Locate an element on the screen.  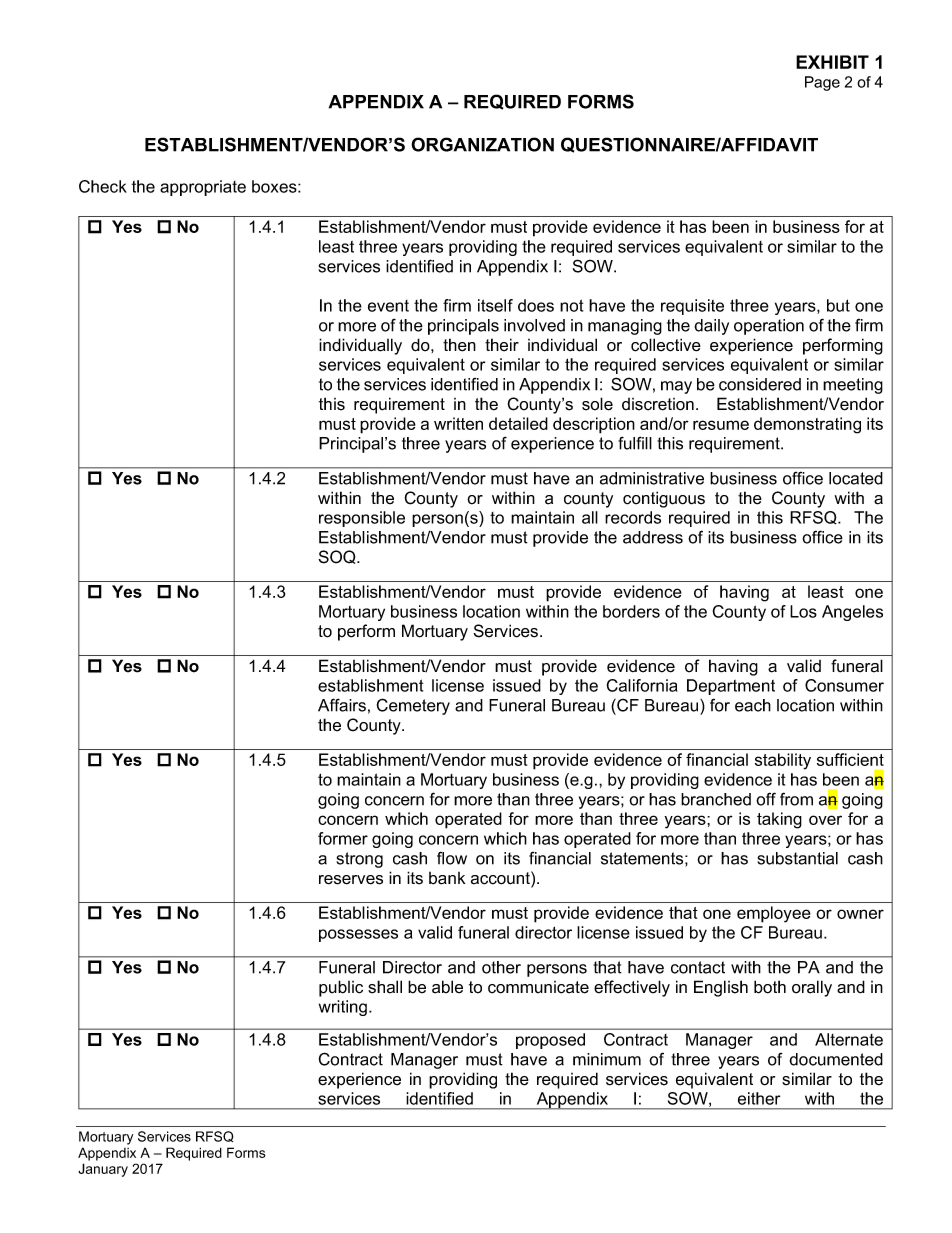
Affairs is located at coordinates (342, 705).
